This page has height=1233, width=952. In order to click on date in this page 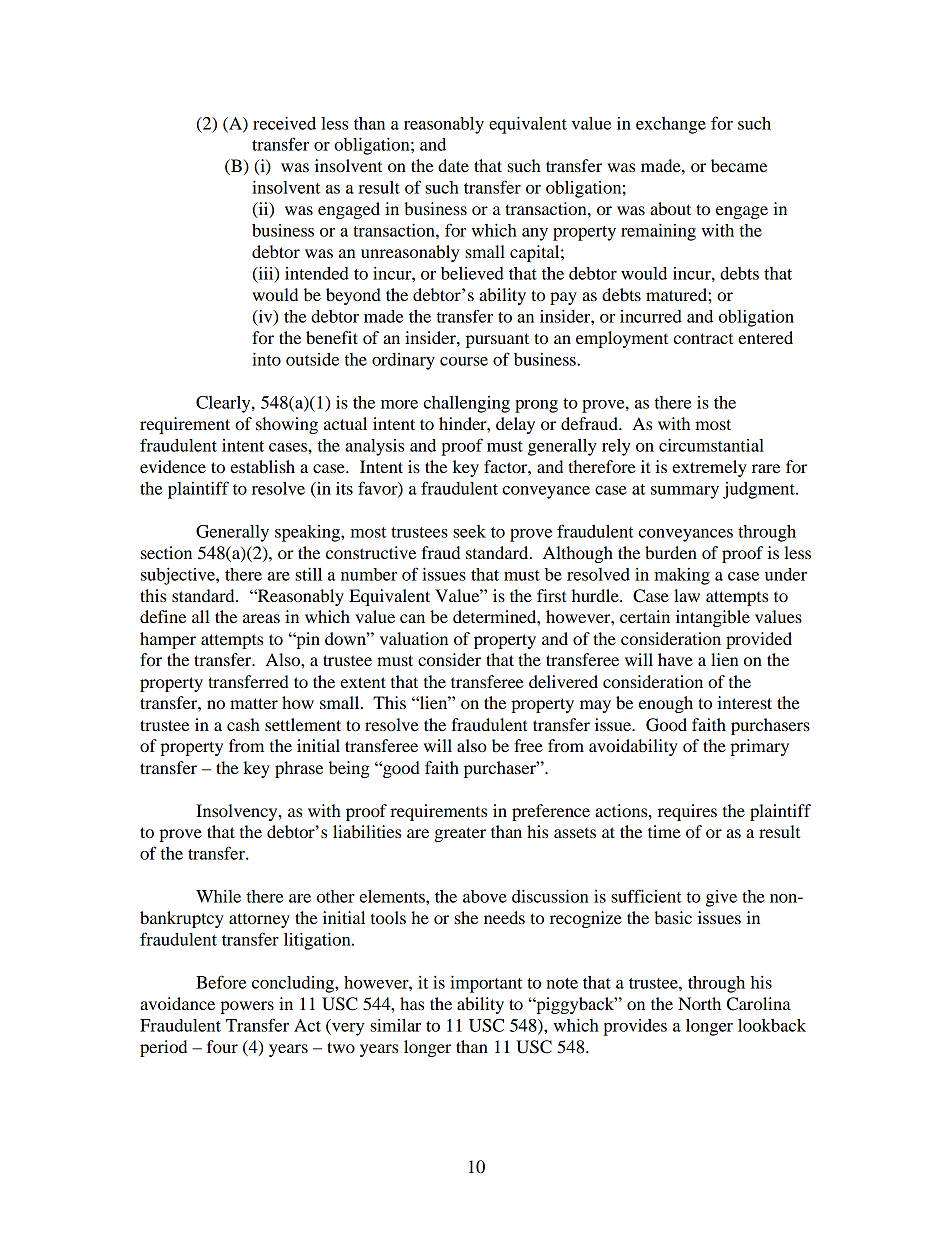, I will do `click(453, 165)`.
